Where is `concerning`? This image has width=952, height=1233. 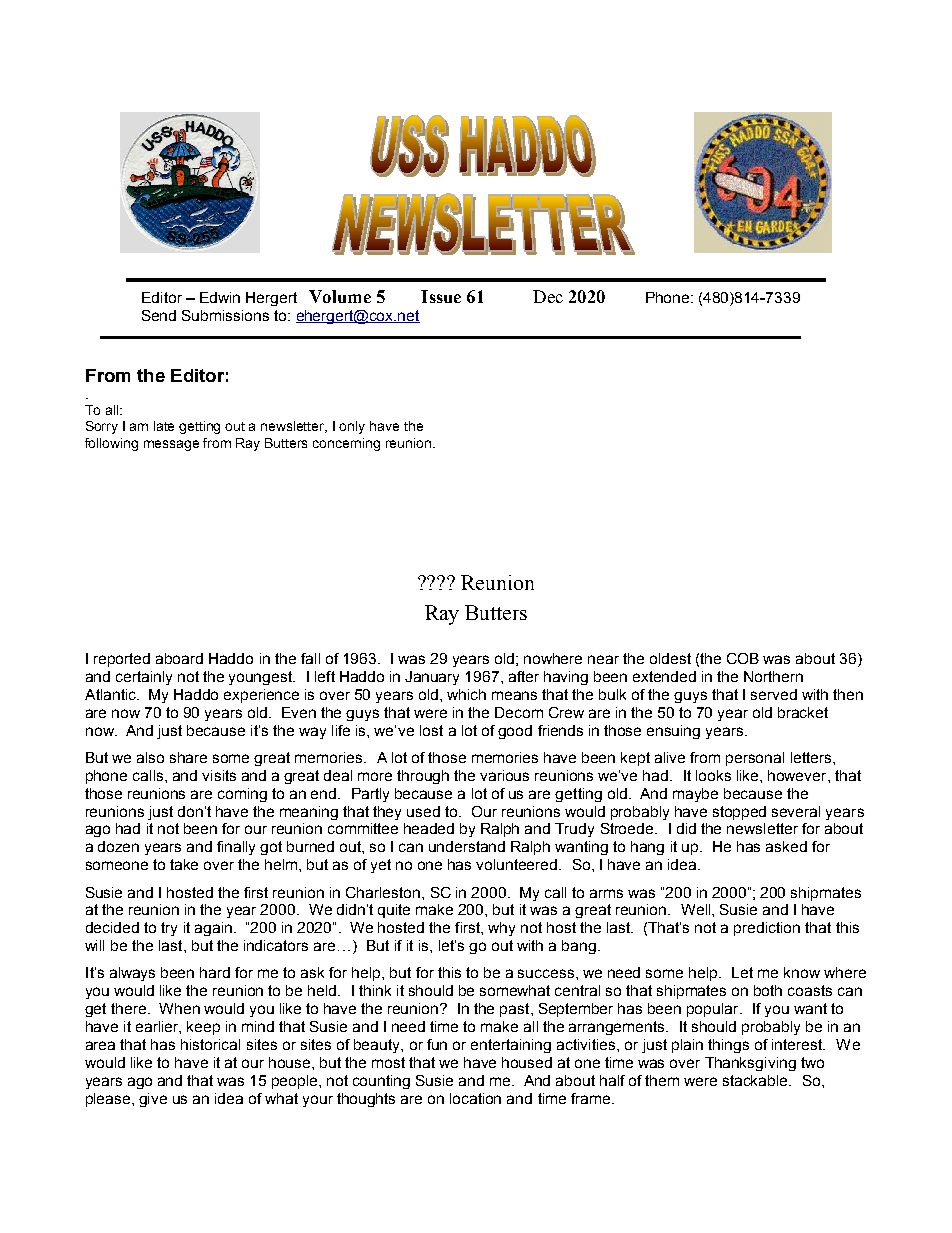
concerning is located at coordinates (346, 444).
